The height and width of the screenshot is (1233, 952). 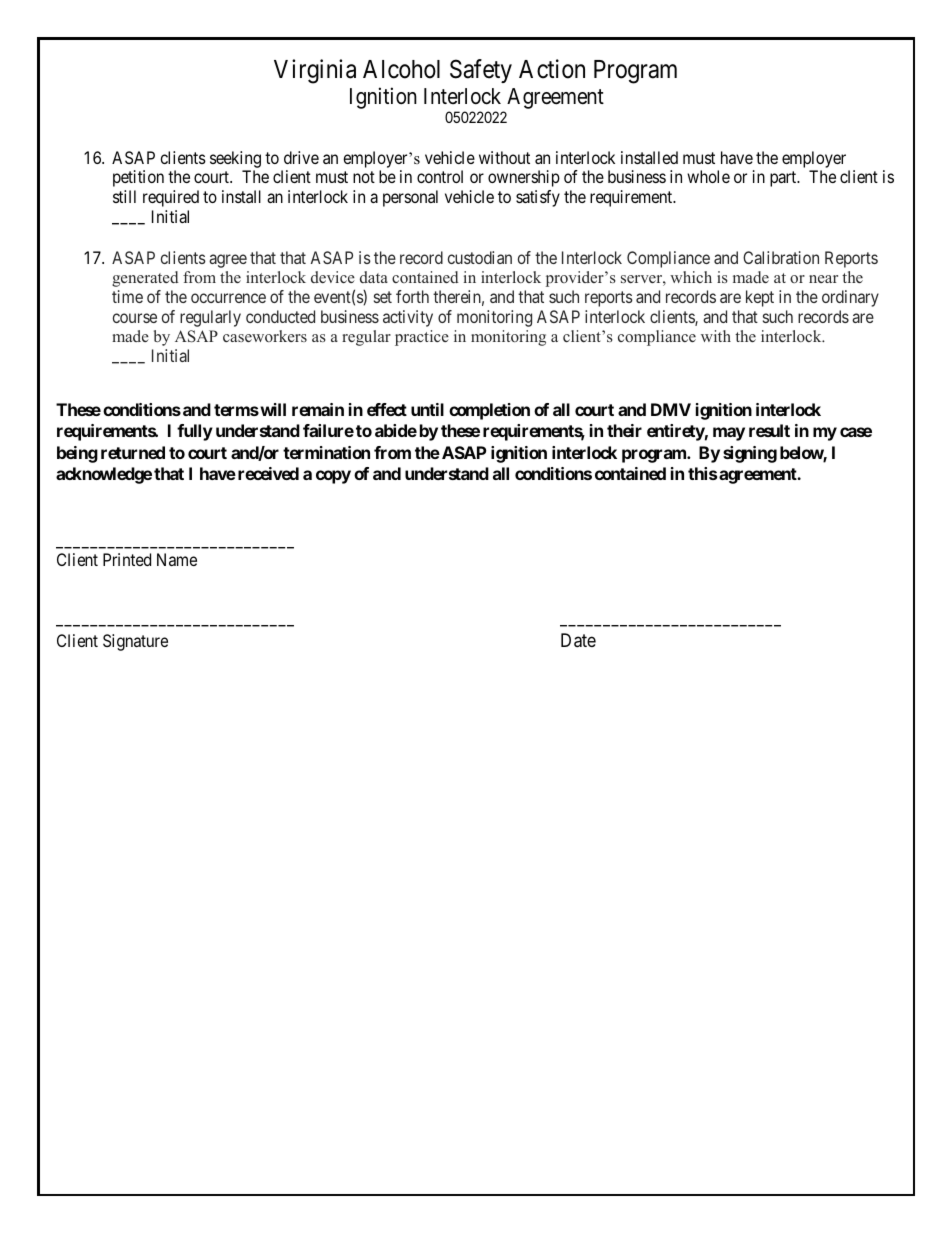 I want to click on Signature, so click(x=135, y=642).
